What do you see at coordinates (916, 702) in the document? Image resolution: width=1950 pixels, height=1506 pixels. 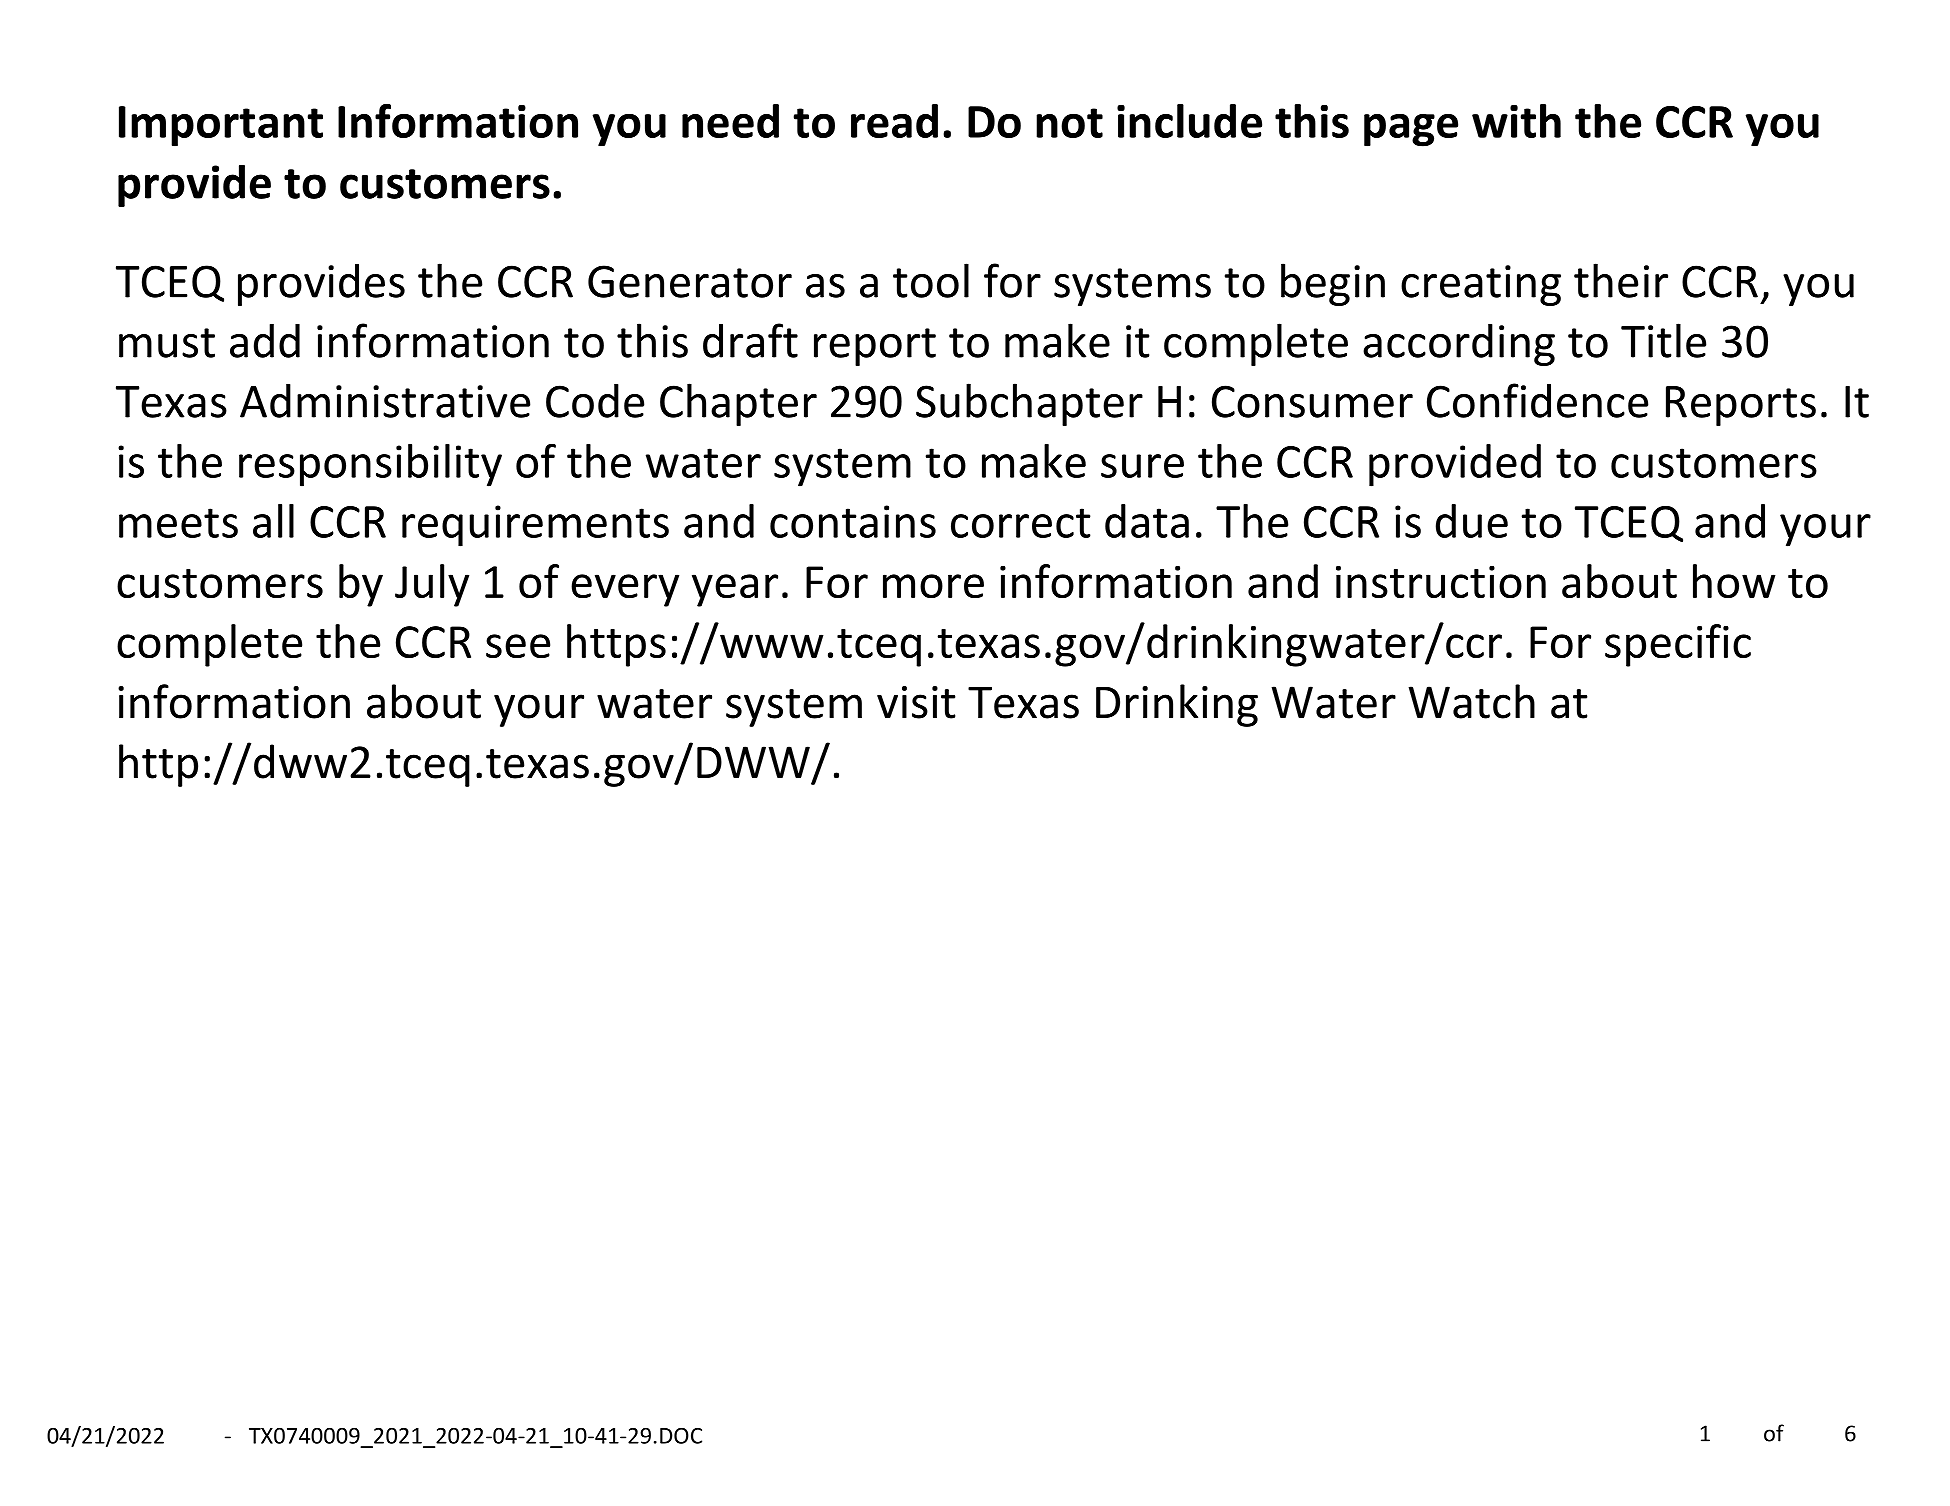 I see `visit` at bounding box center [916, 702].
